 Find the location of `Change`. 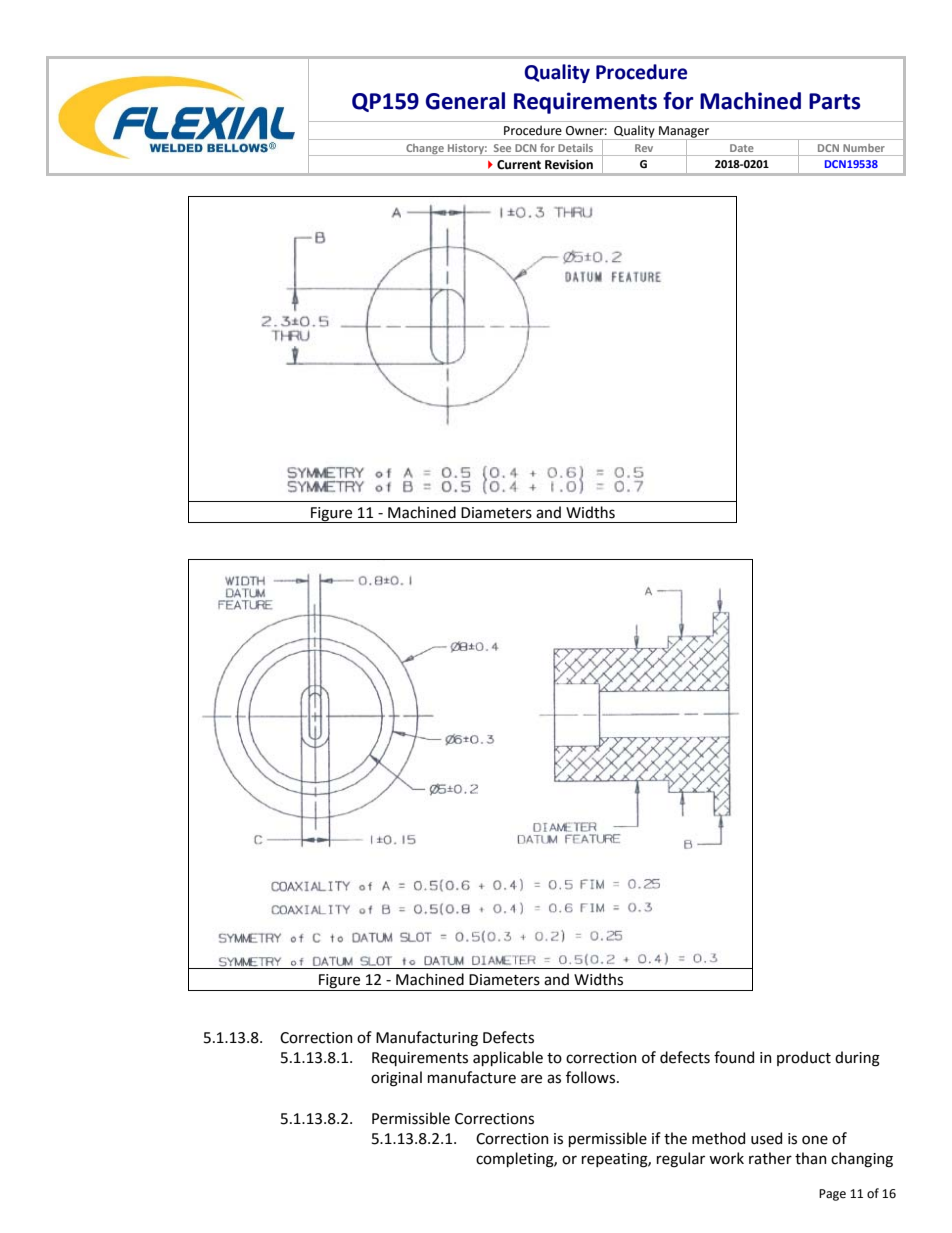

Change is located at coordinates (425, 150).
